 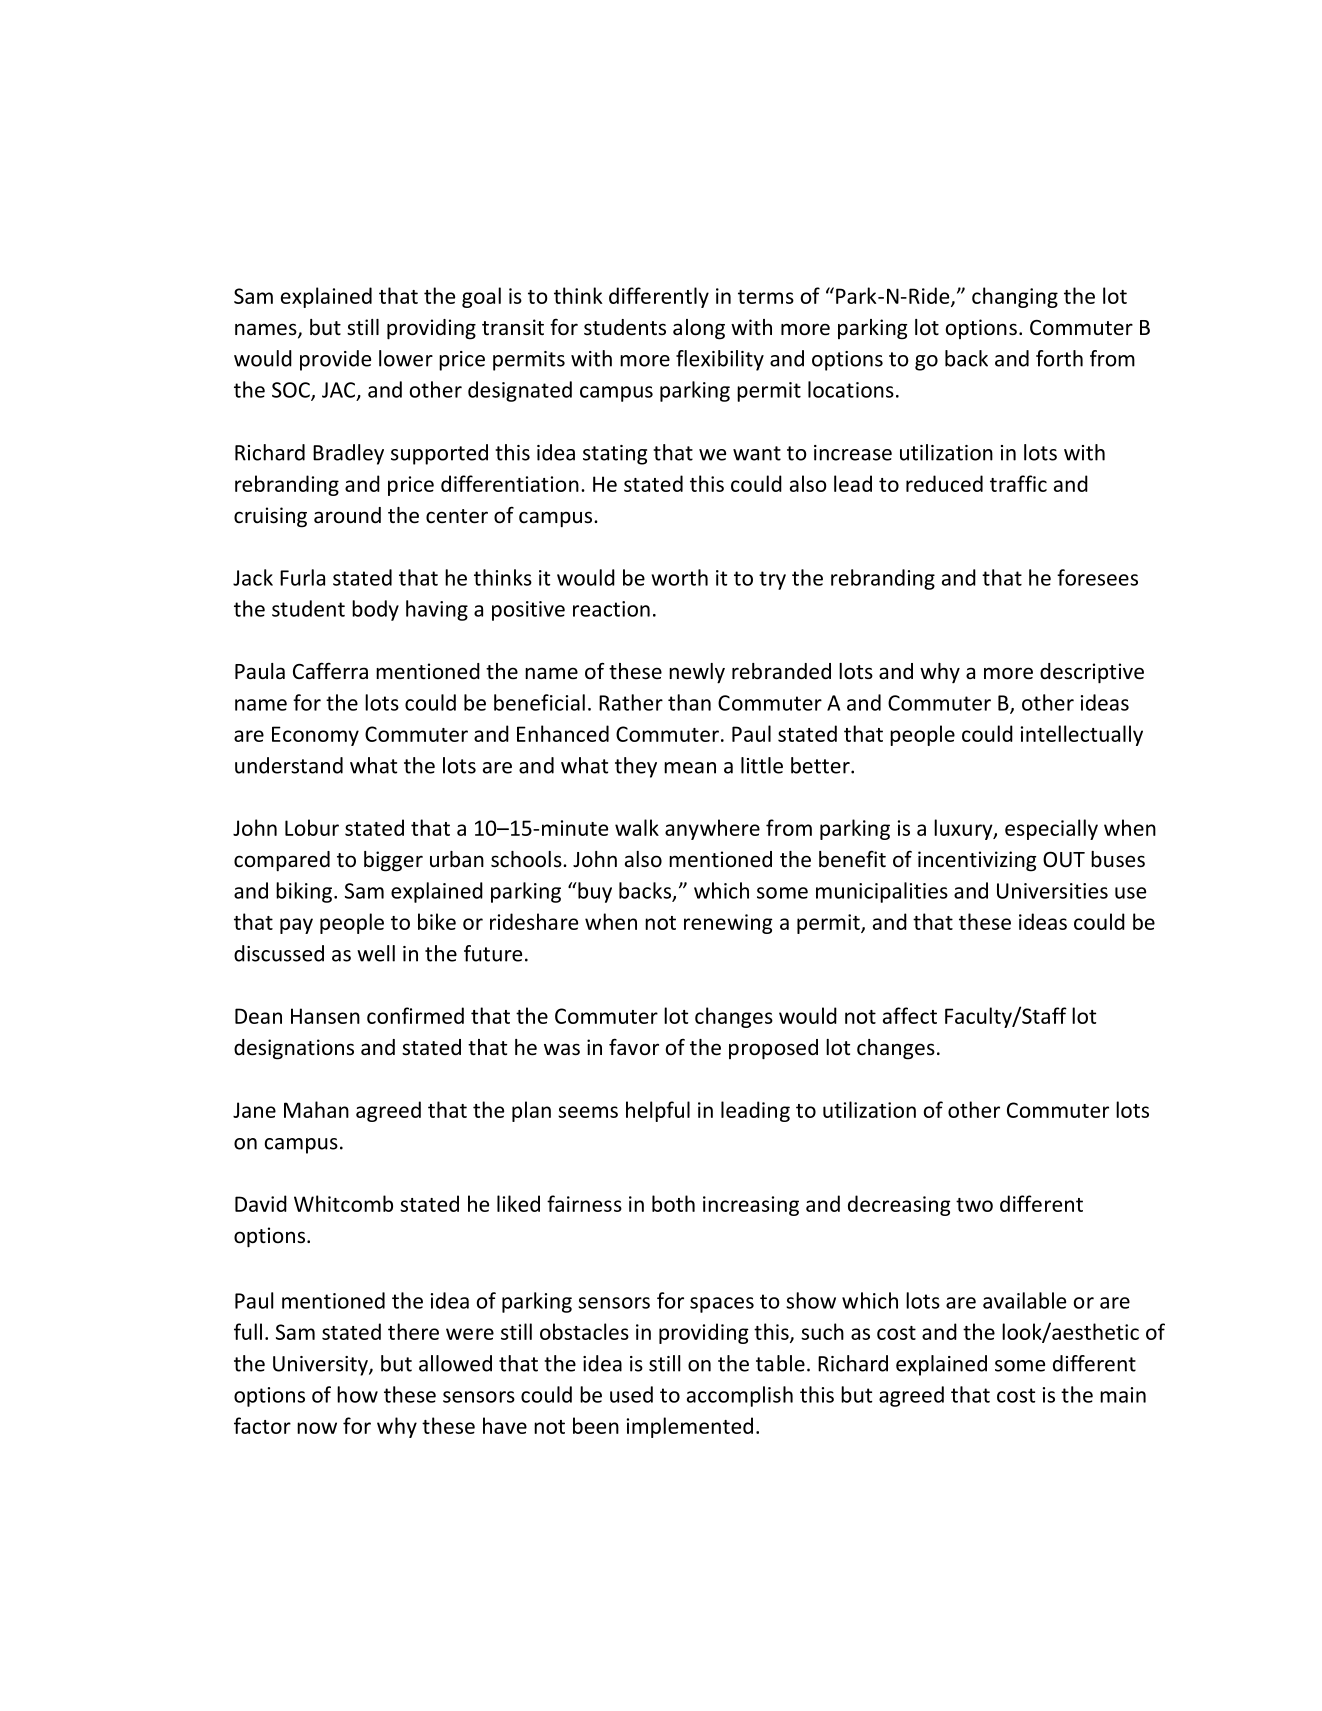 What do you see at coordinates (690, 1427) in the screenshot?
I see `implemented` at bounding box center [690, 1427].
